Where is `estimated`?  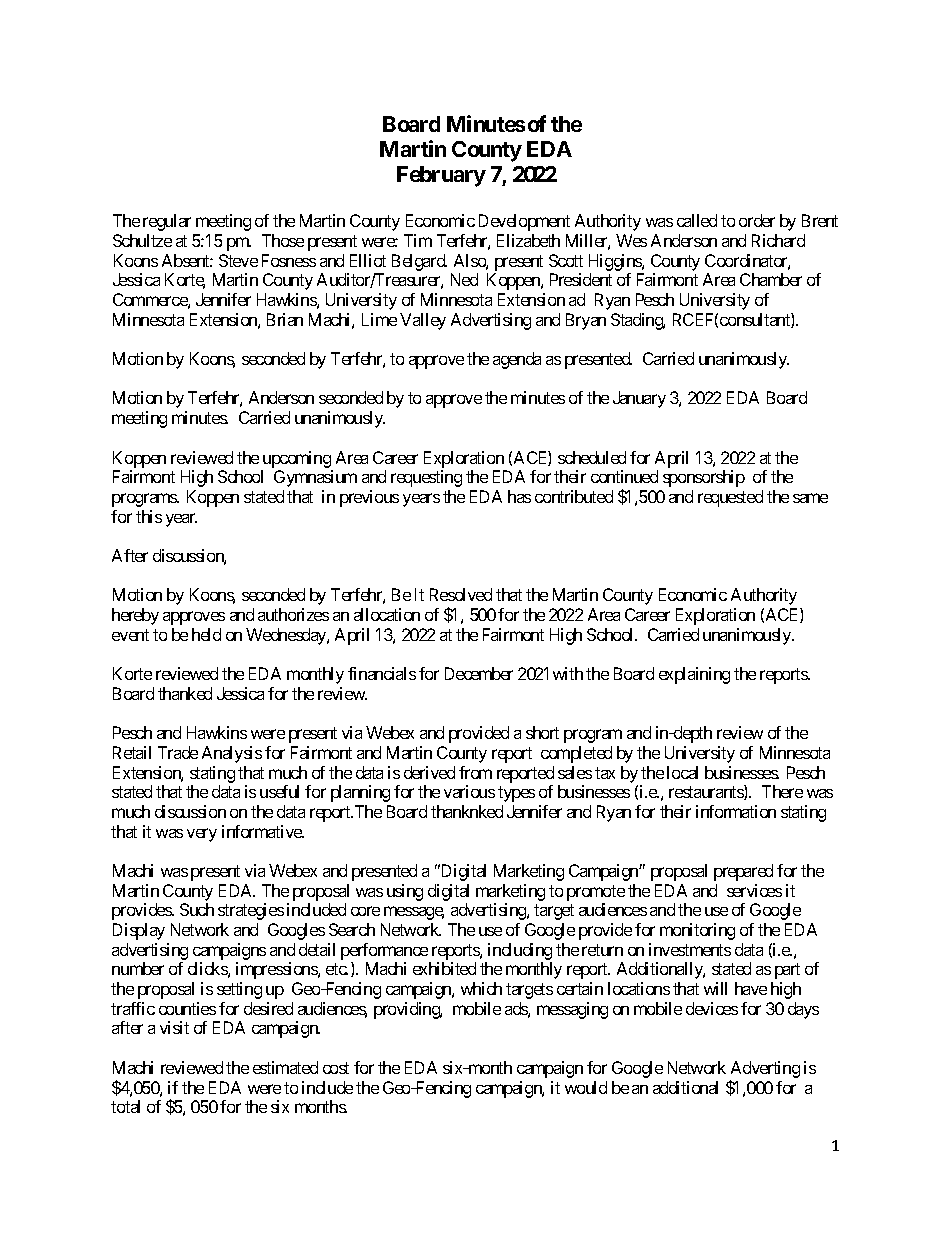 estimated is located at coordinates (285, 1067).
